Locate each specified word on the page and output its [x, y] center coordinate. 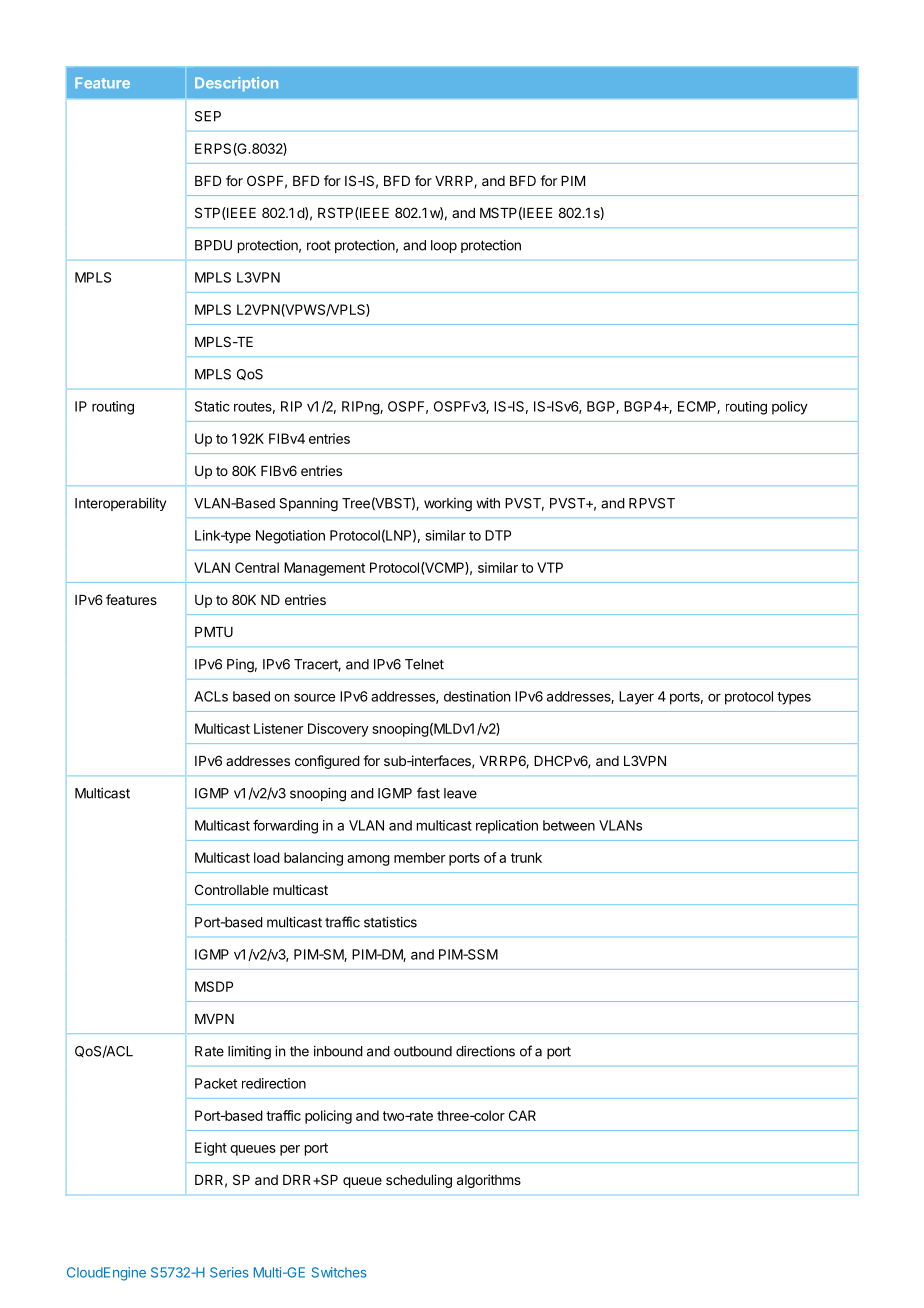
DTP [498, 535]
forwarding [285, 827]
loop [444, 246]
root [319, 246]
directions [485, 1051]
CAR [522, 1115]
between [569, 825]
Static [212, 406]
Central [257, 567]
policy [790, 408]
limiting [249, 1053]
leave [460, 793]
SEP [208, 116]
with [488, 503]
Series [229, 1272]
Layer [636, 698]
